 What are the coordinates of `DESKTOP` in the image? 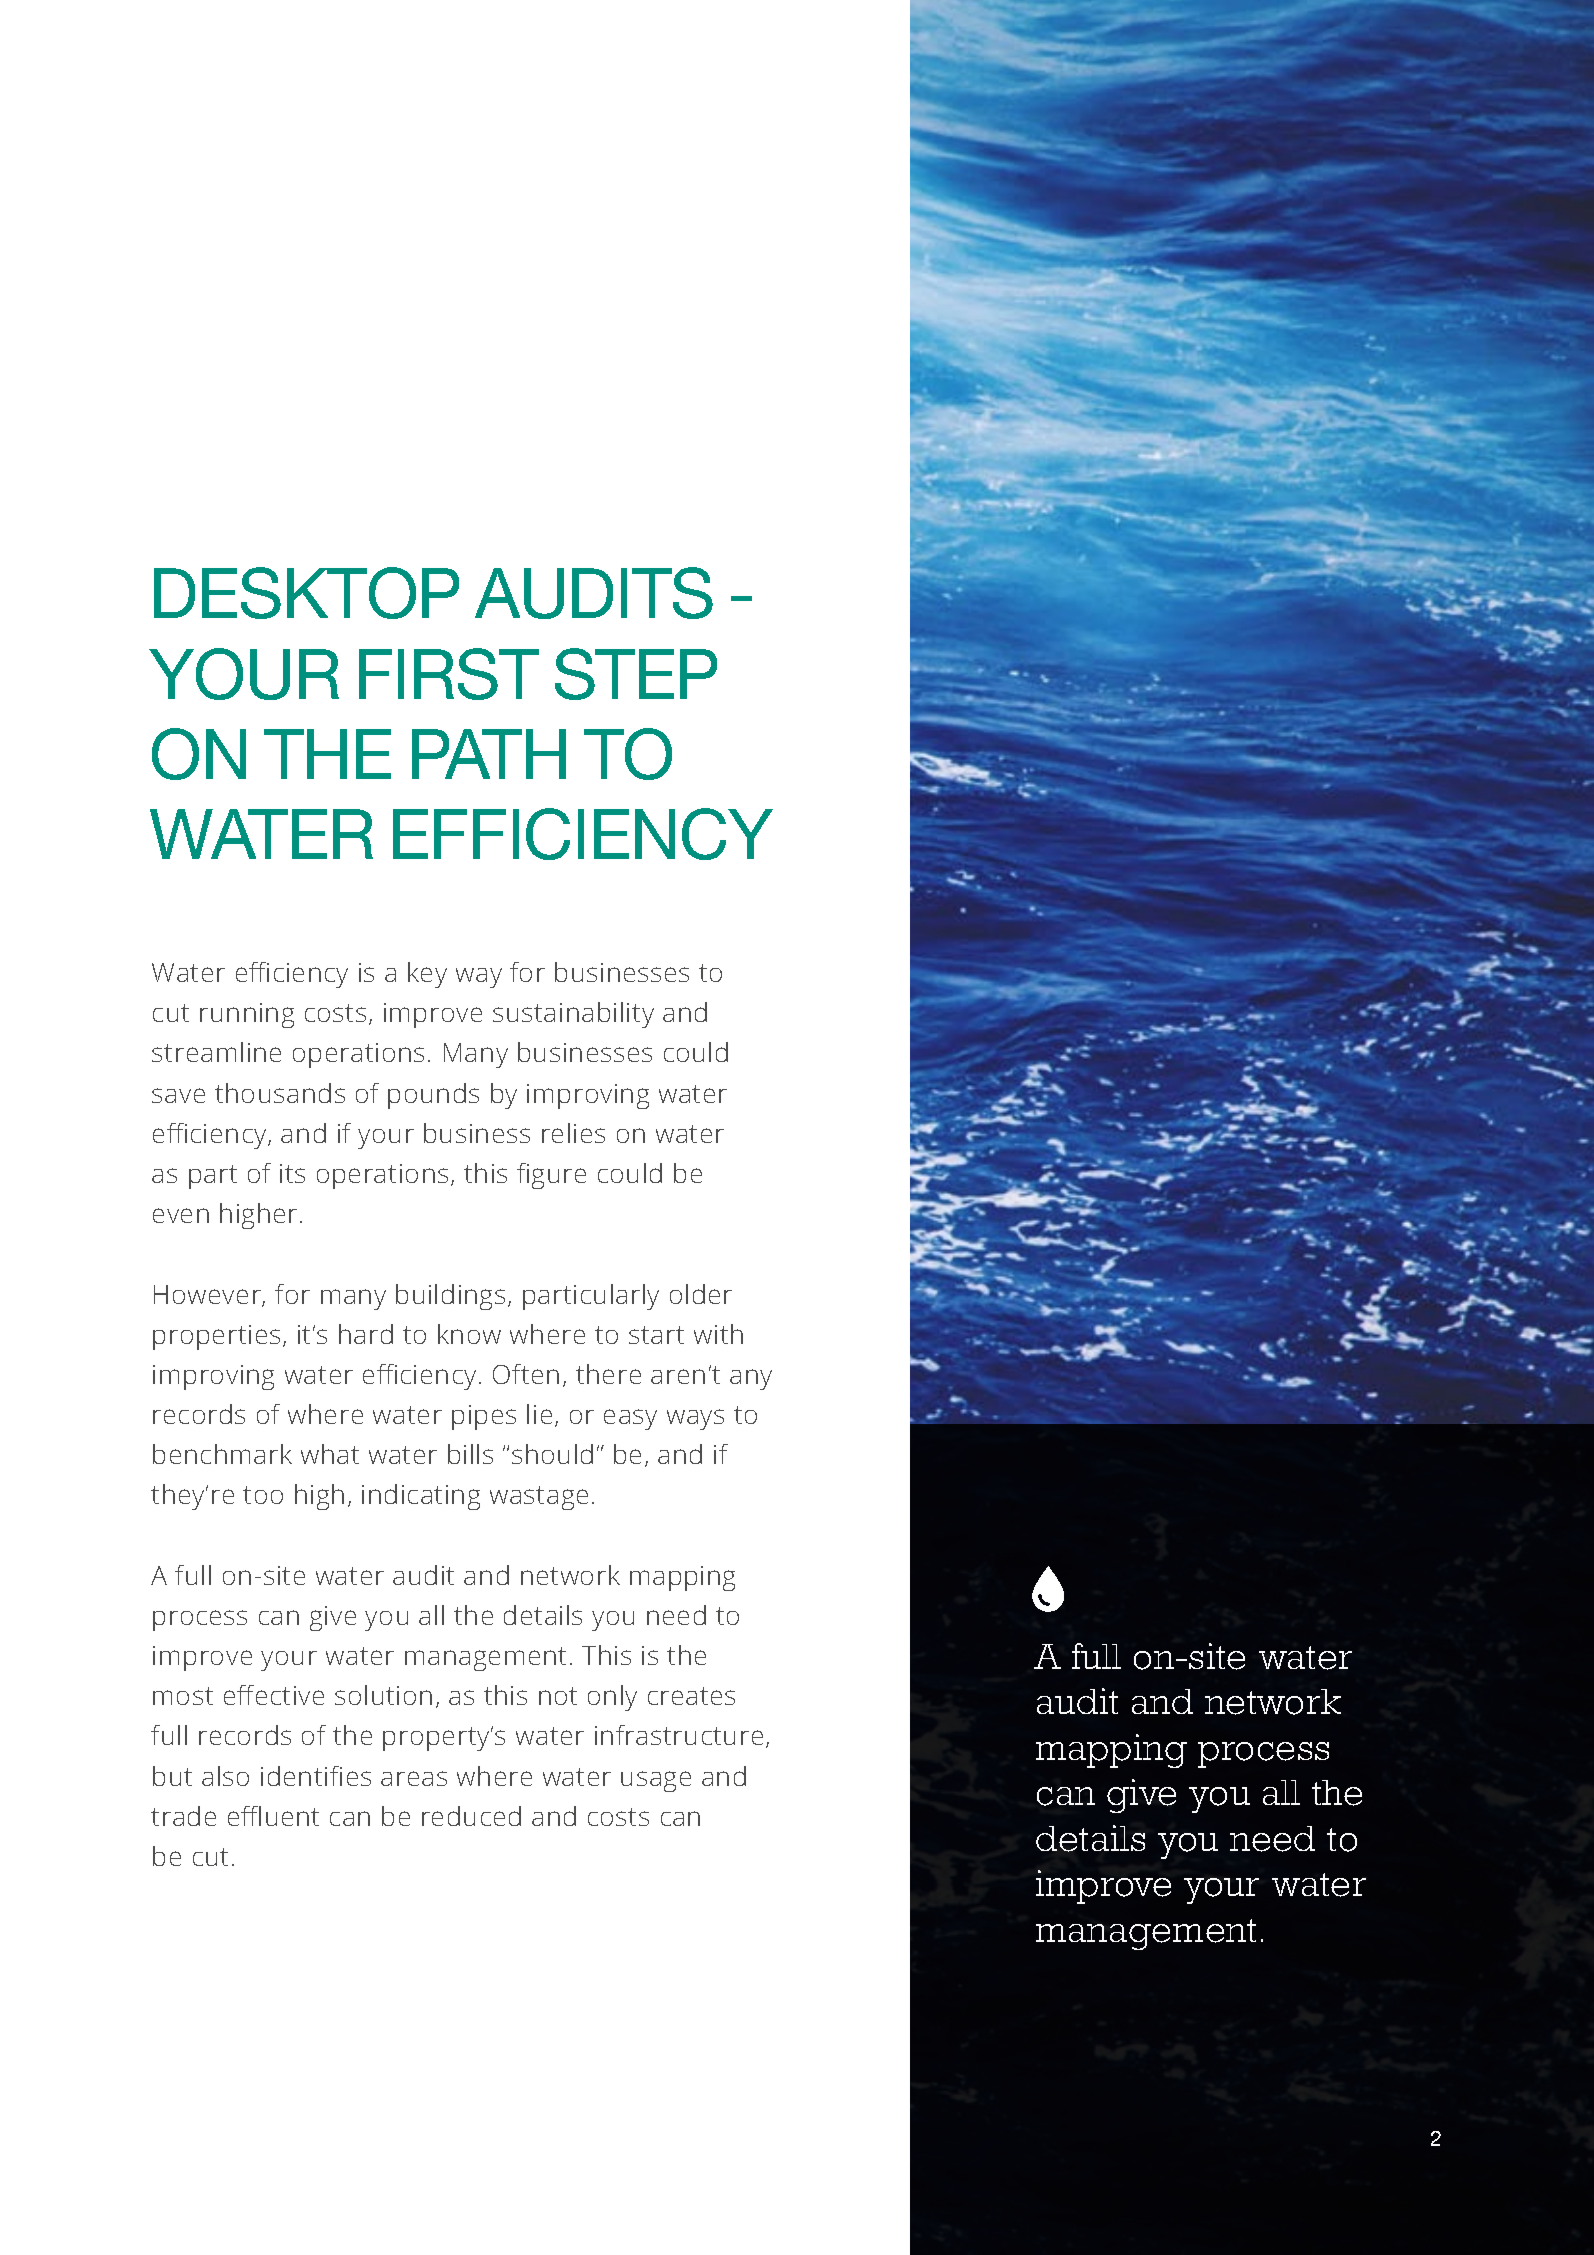 It's located at (306, 593).
